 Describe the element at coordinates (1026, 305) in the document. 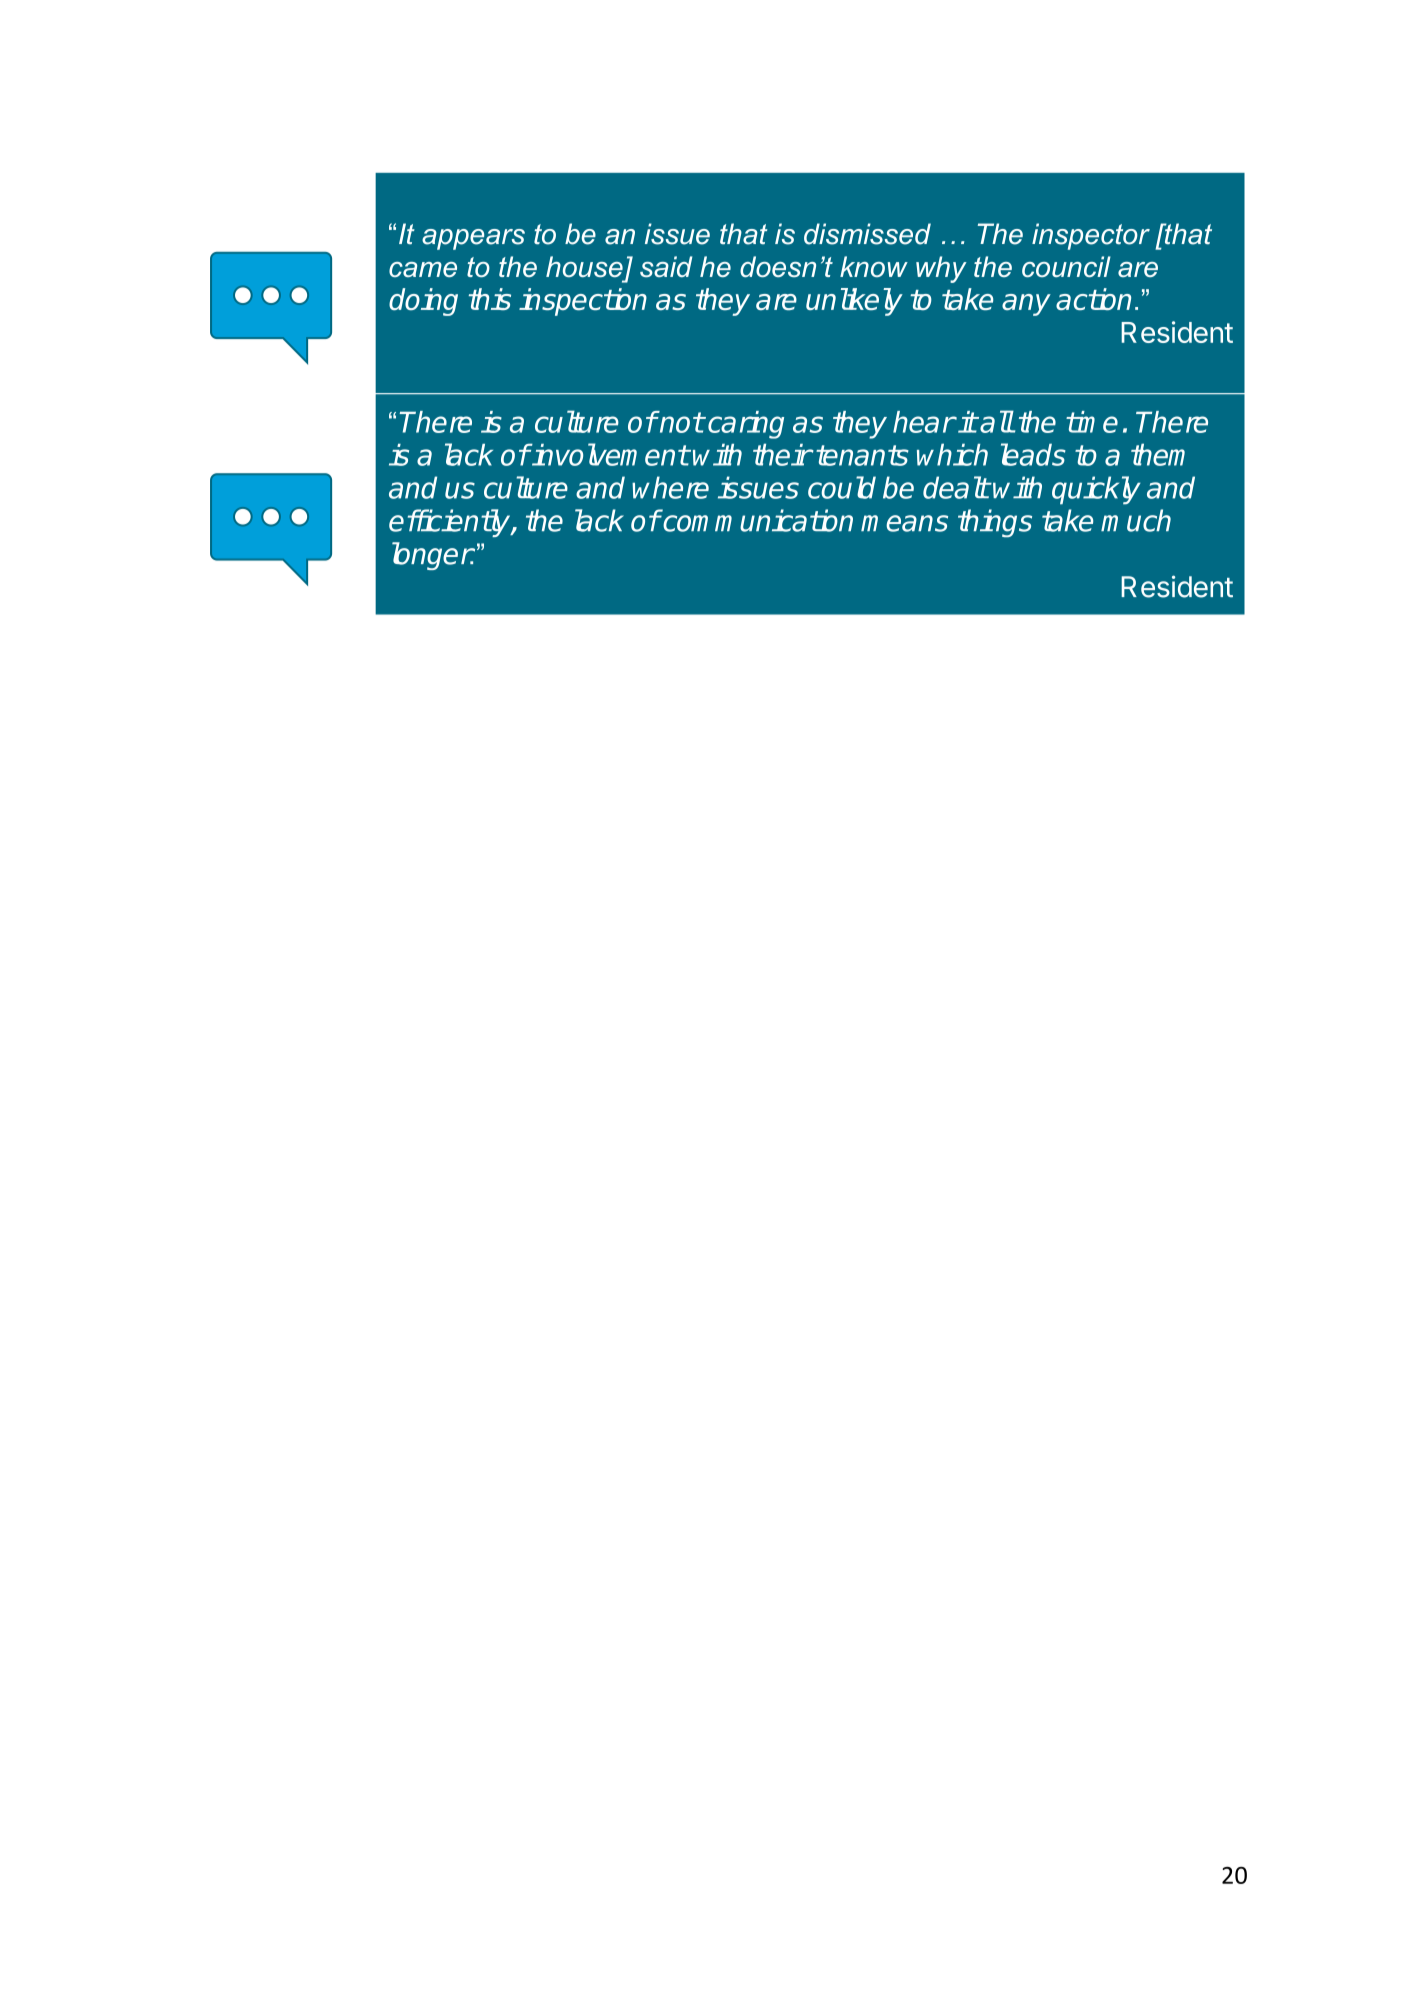

I see `any` at that location.
